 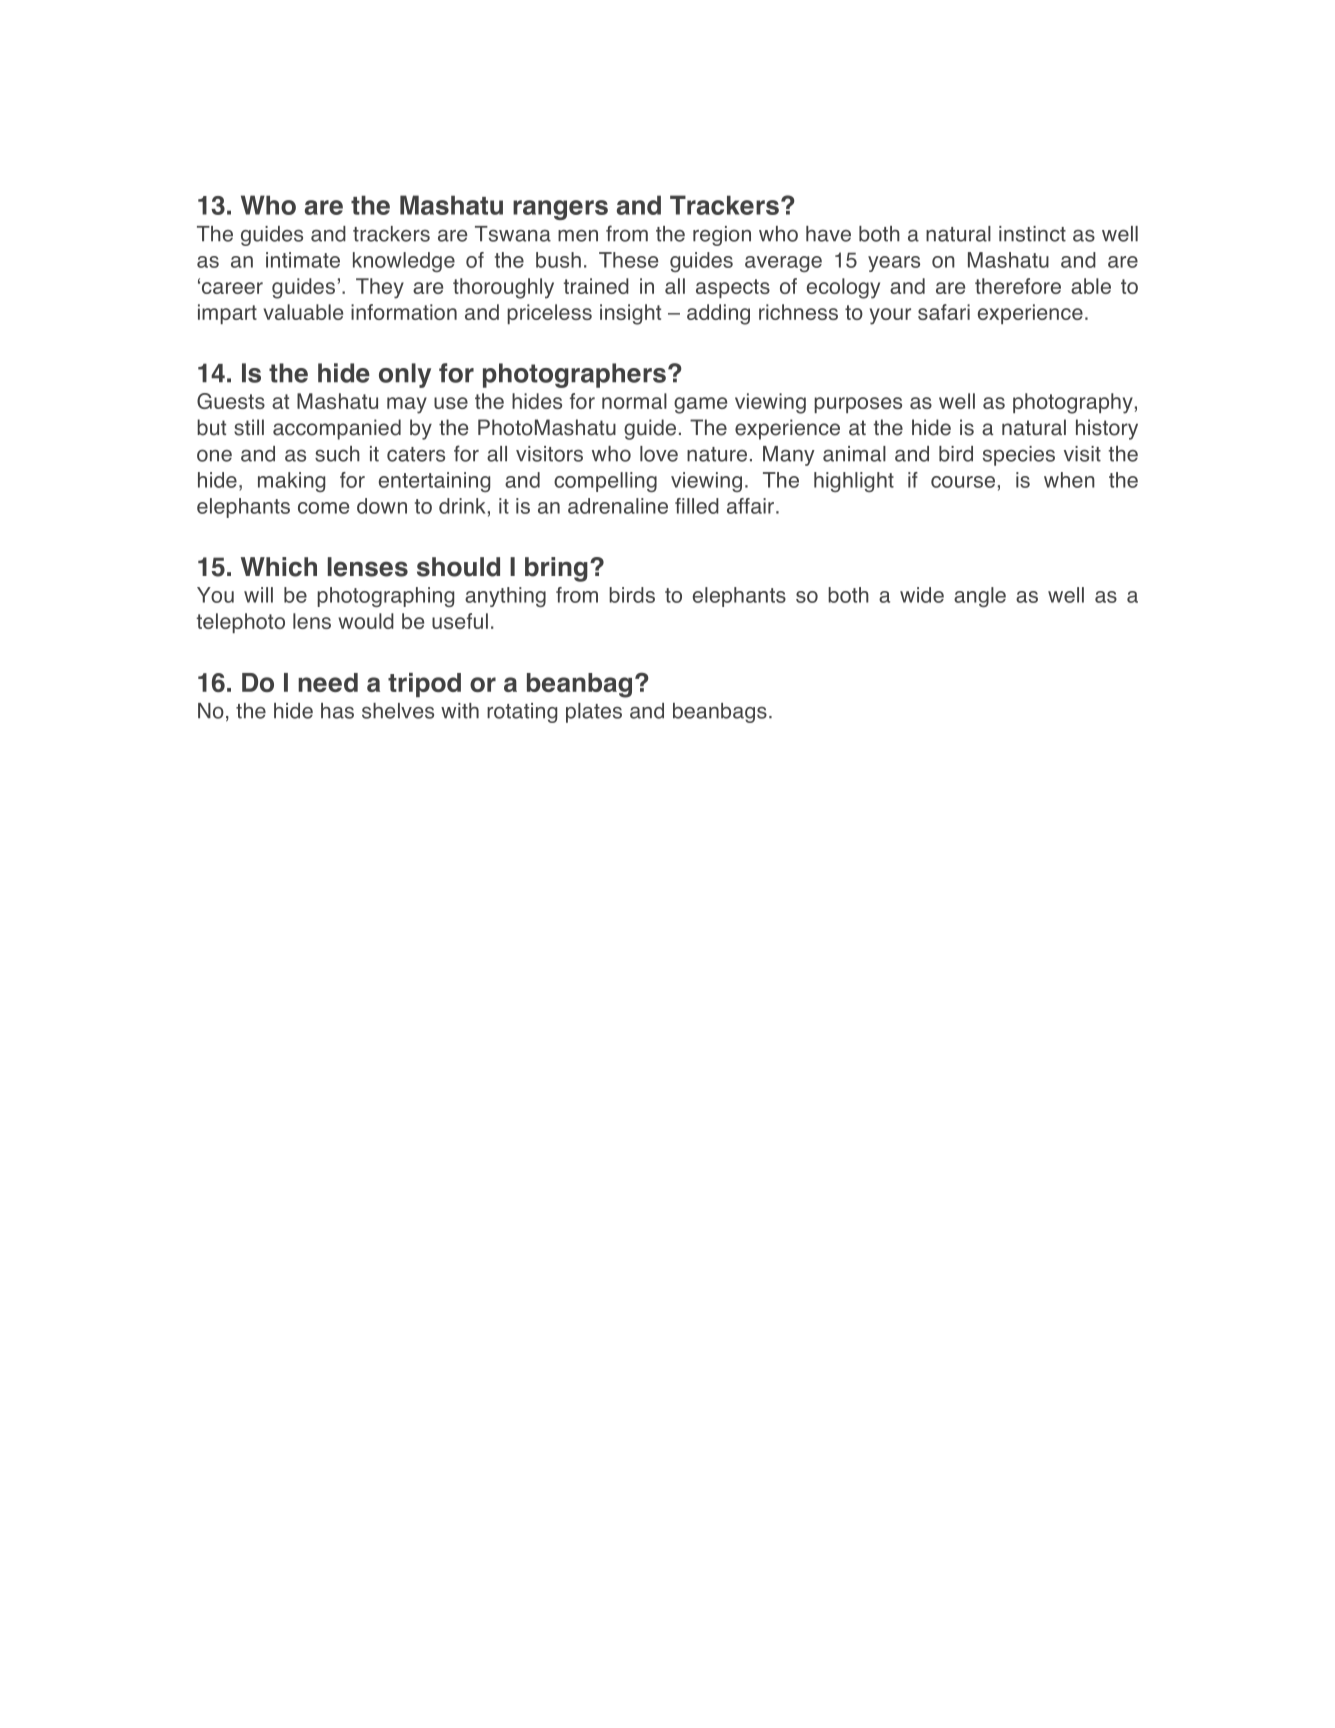 I want to click on angle, so click(x=980, y=597).
